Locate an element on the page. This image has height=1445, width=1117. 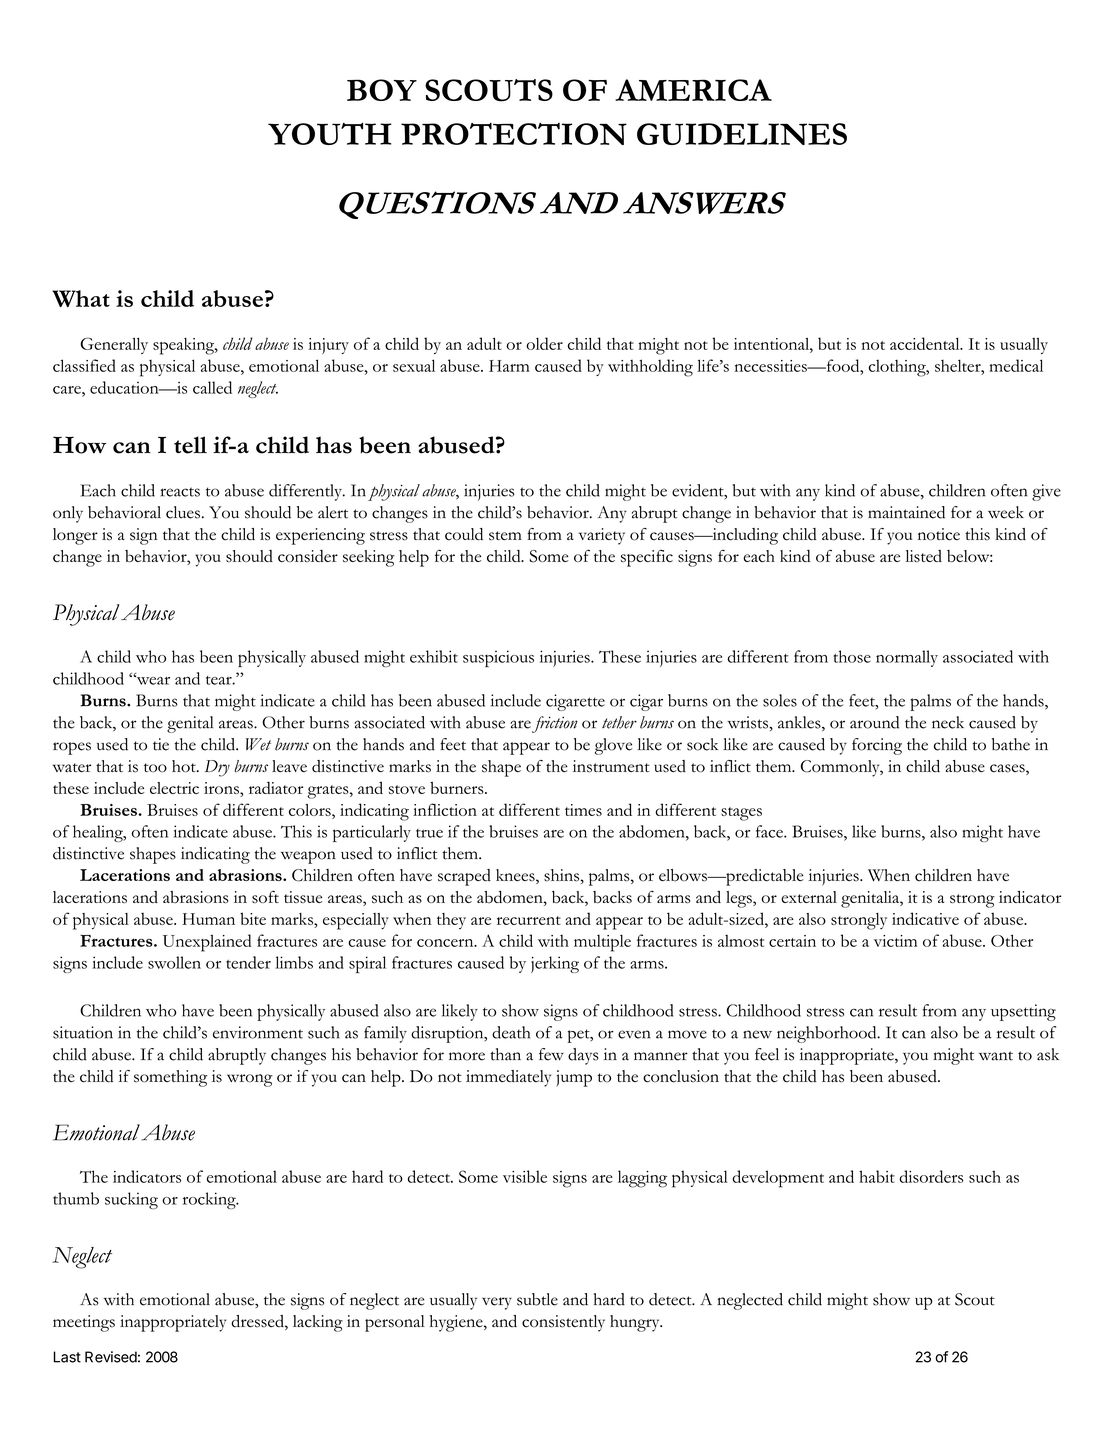
PROTECTION is located at coordinates (514, 134).
